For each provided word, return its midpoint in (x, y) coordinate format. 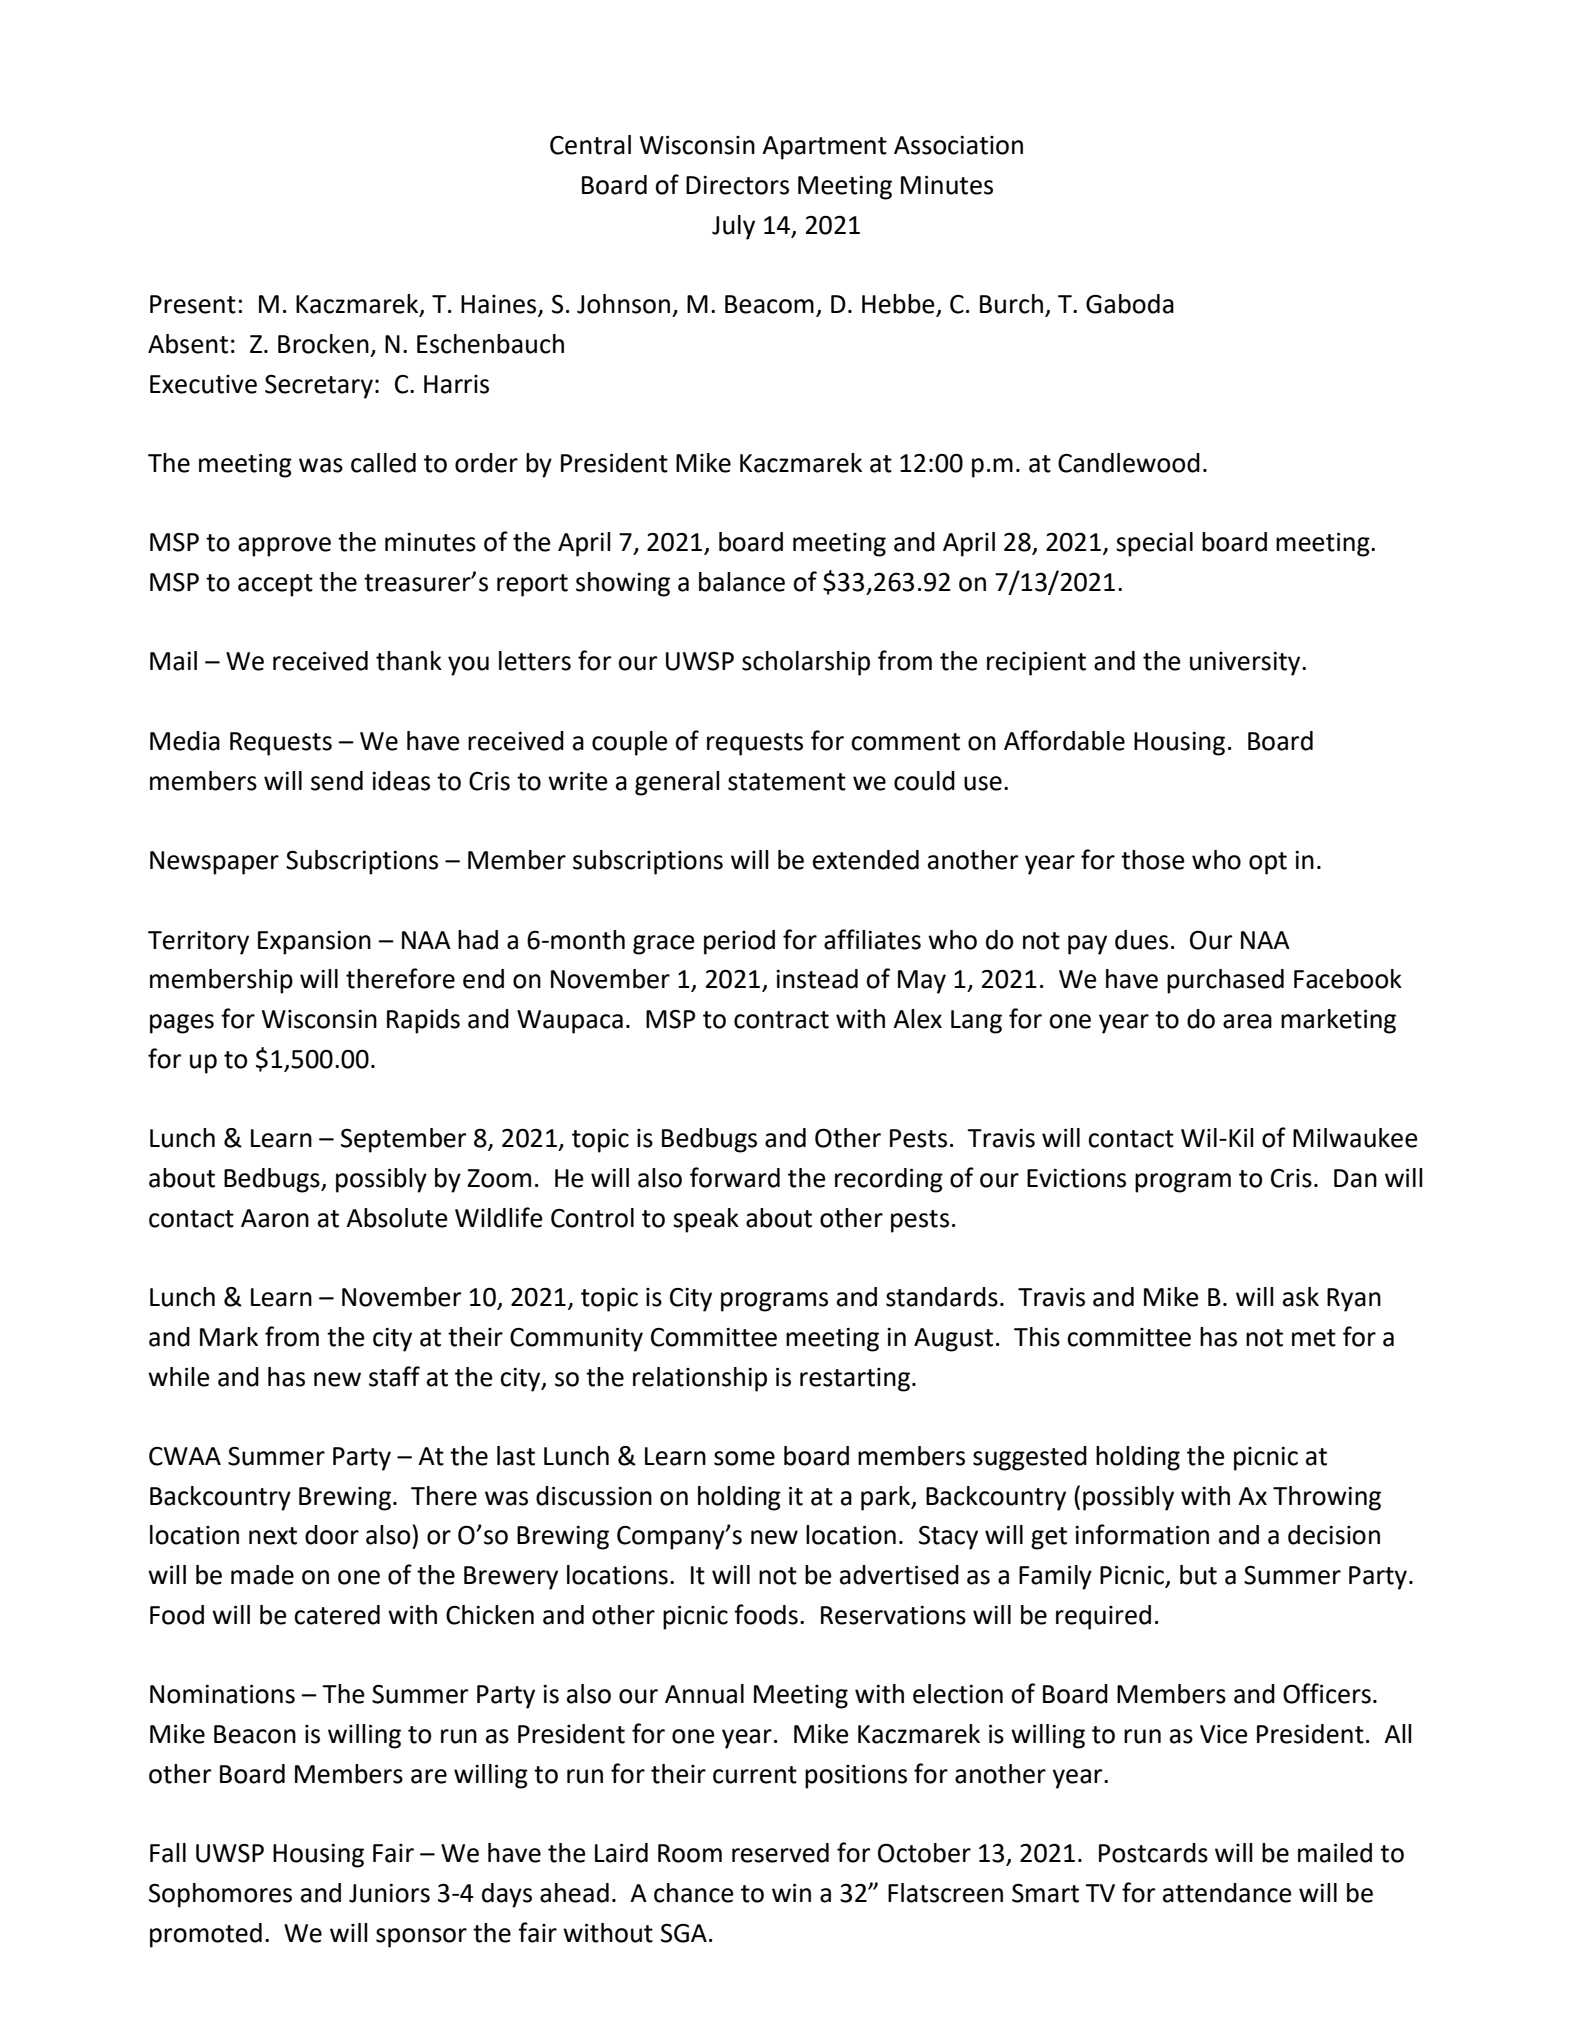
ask (1301, 1297)
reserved (780, 1853)
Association (958, 145)
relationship (700, 1379)
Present (193, 304)
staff (394, 1376)
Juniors (389, 1893)
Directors (737, 185)
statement (787, 782)
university (1246, 664)
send (337, 781)
